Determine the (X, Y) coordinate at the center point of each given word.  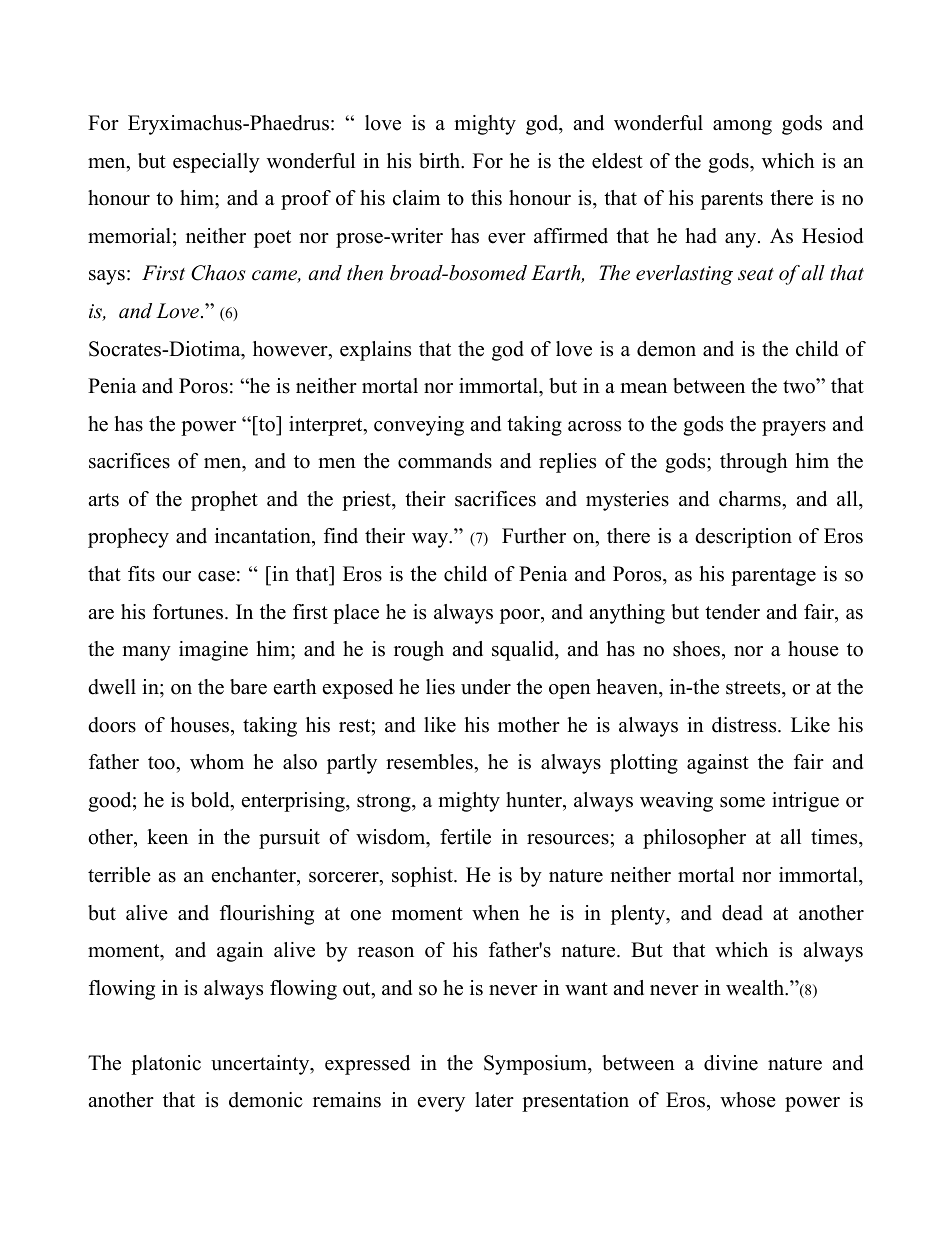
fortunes (188, 612)
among (742, 127)
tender (732, 612)
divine (731, 1063)
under (486, 687)
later (494, 1100)
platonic (166, 1065)
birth (440, 161)
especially (216, 163)
